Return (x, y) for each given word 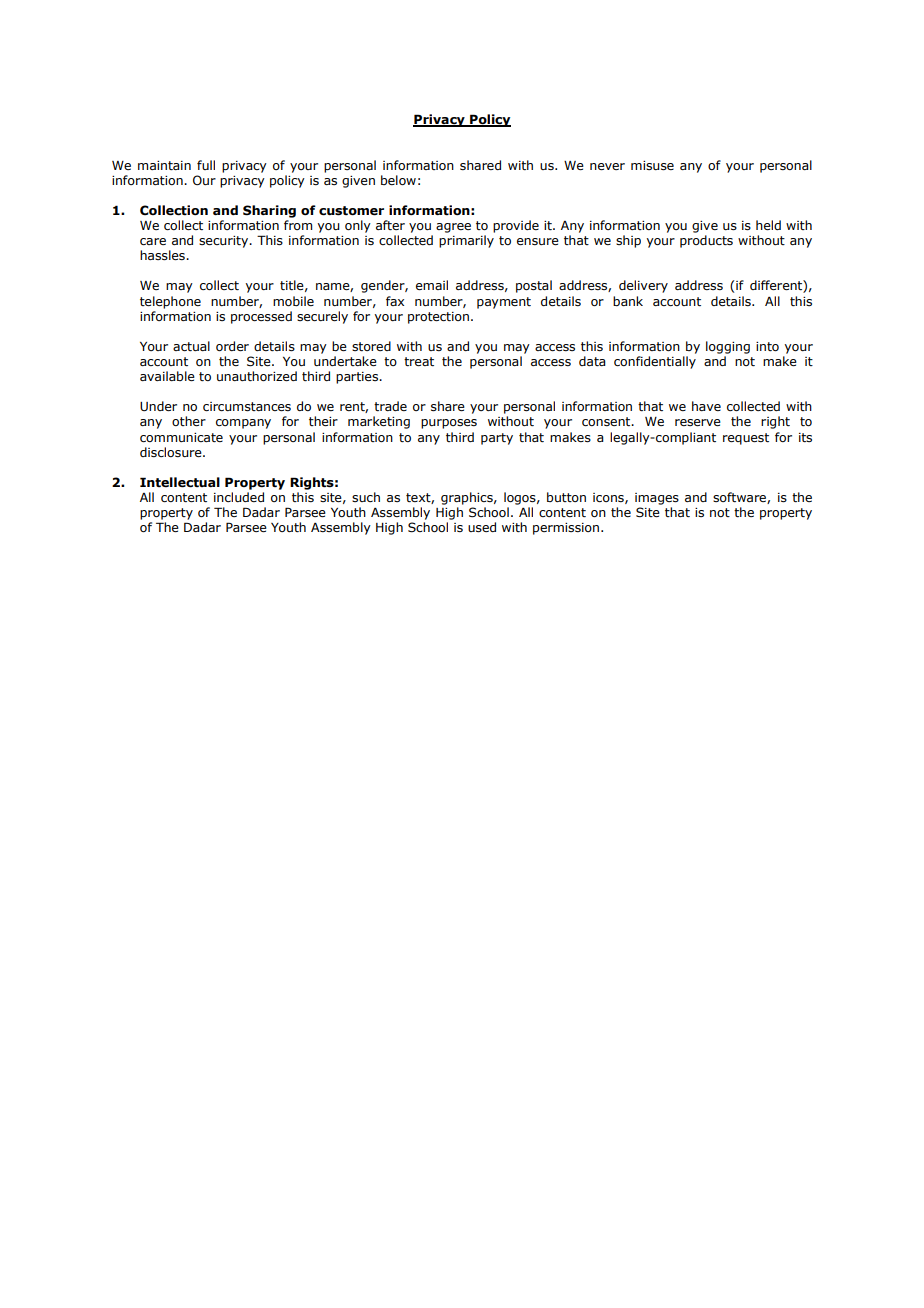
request (746, 439)
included (239, 497)
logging (728, 347)
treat (419, 361)
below (398, 180)
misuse (652, 166)
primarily (466, 241)
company (243, 424)
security (225, 242)
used (482, 527)
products (706, 241)
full (206, 165)
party (497, 439)
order (232, 346)
